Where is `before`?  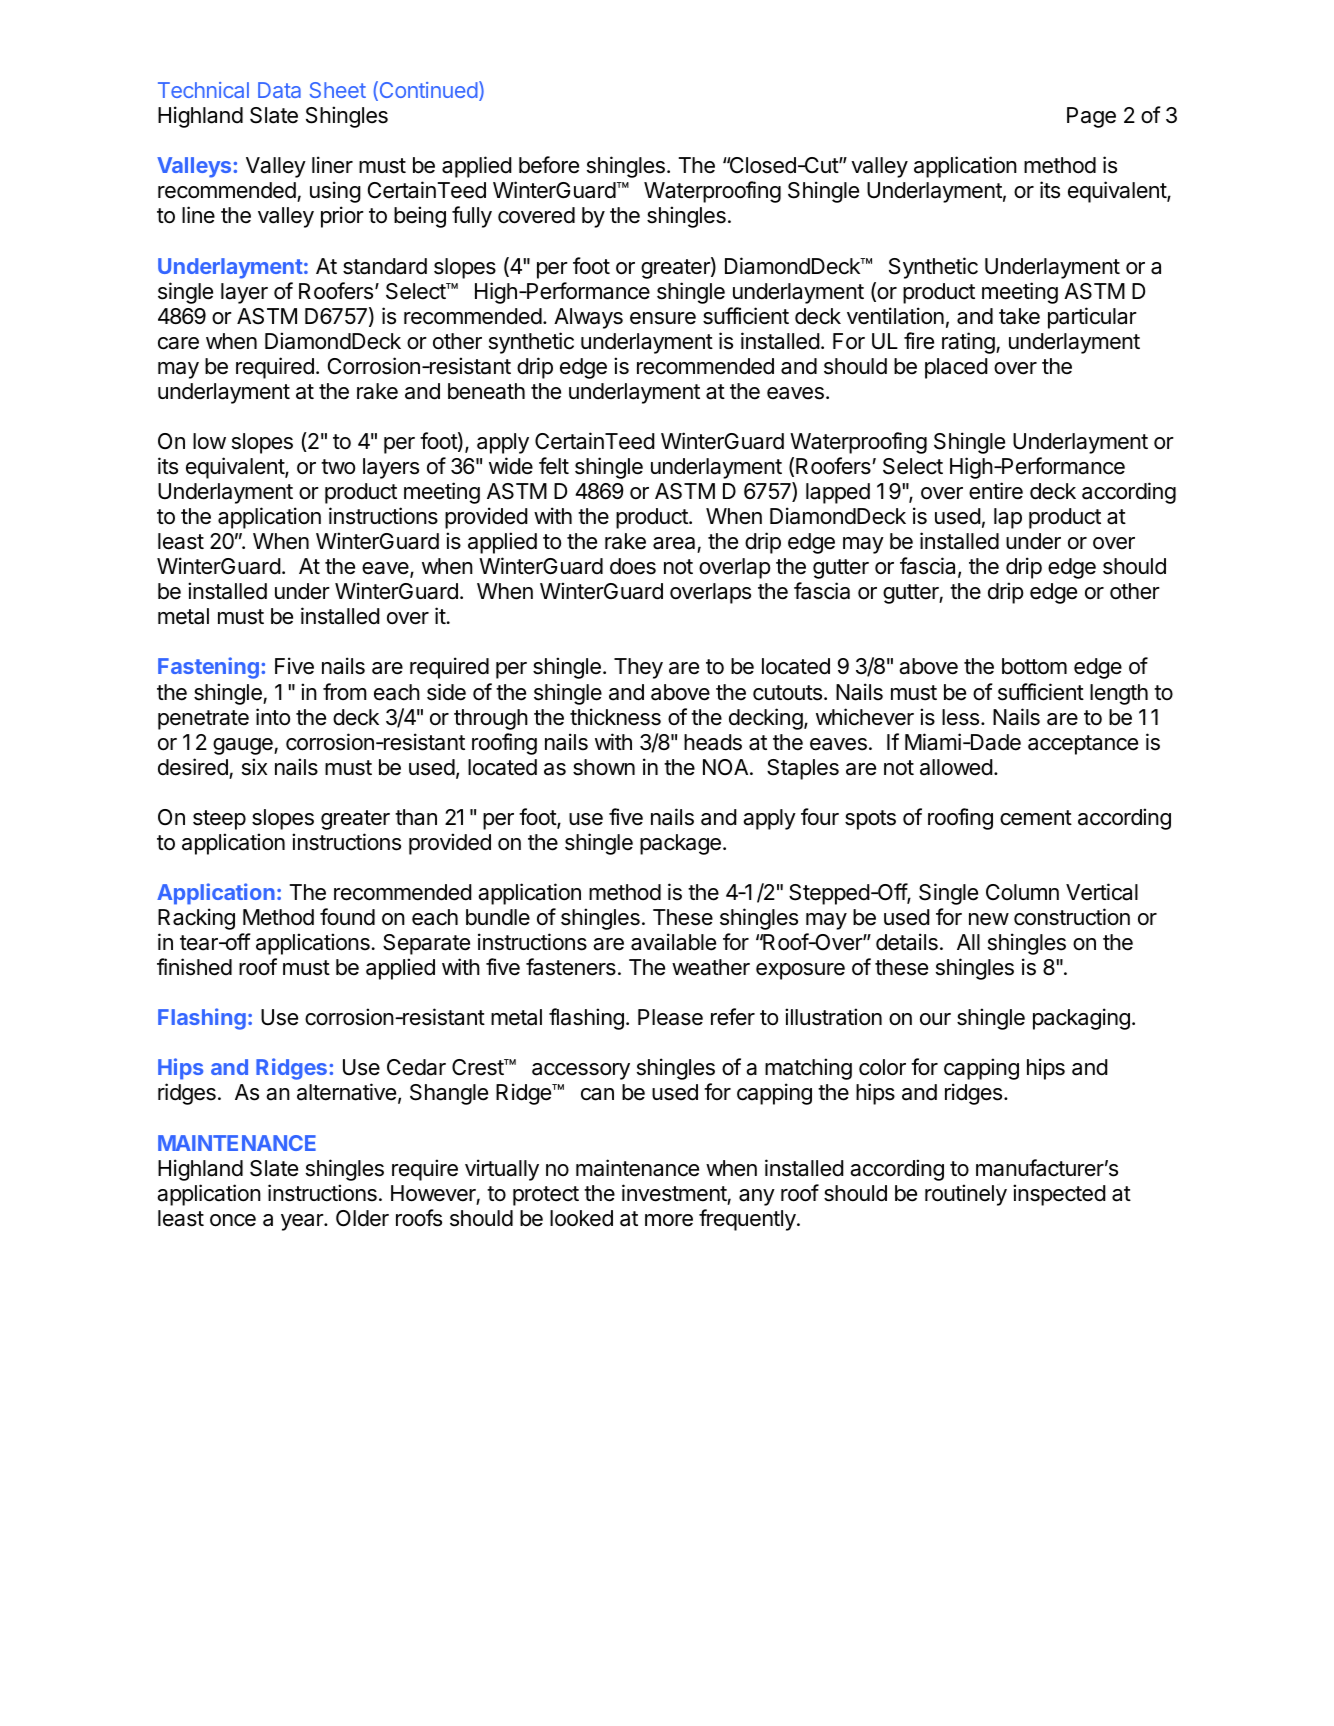 before is located at coordinates (549, 165).
